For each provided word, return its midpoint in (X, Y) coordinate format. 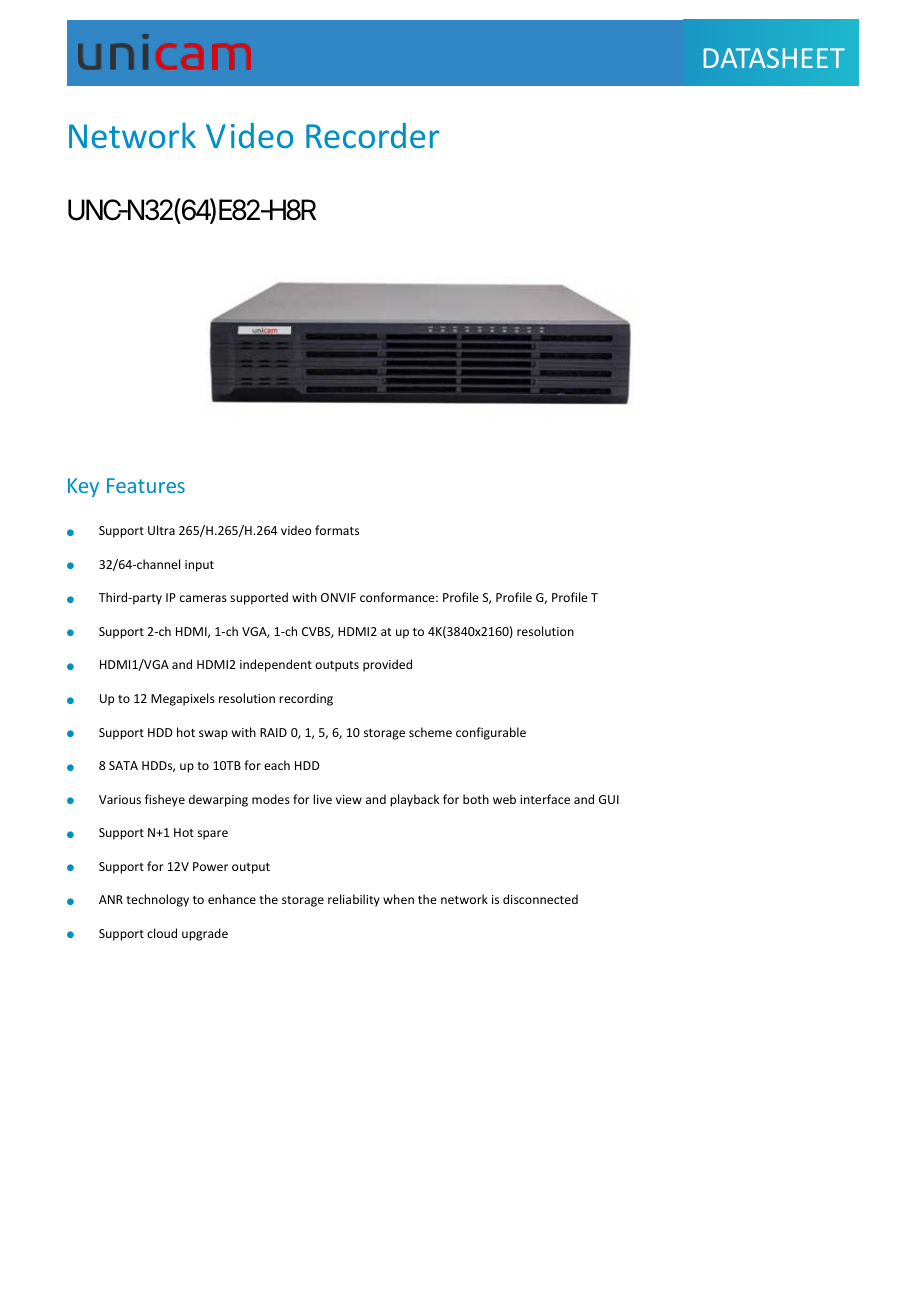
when (398, 899)
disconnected (540, 899)
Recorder (372, 135)
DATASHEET (774, 58)
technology (157, 900)
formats (337, 530)
